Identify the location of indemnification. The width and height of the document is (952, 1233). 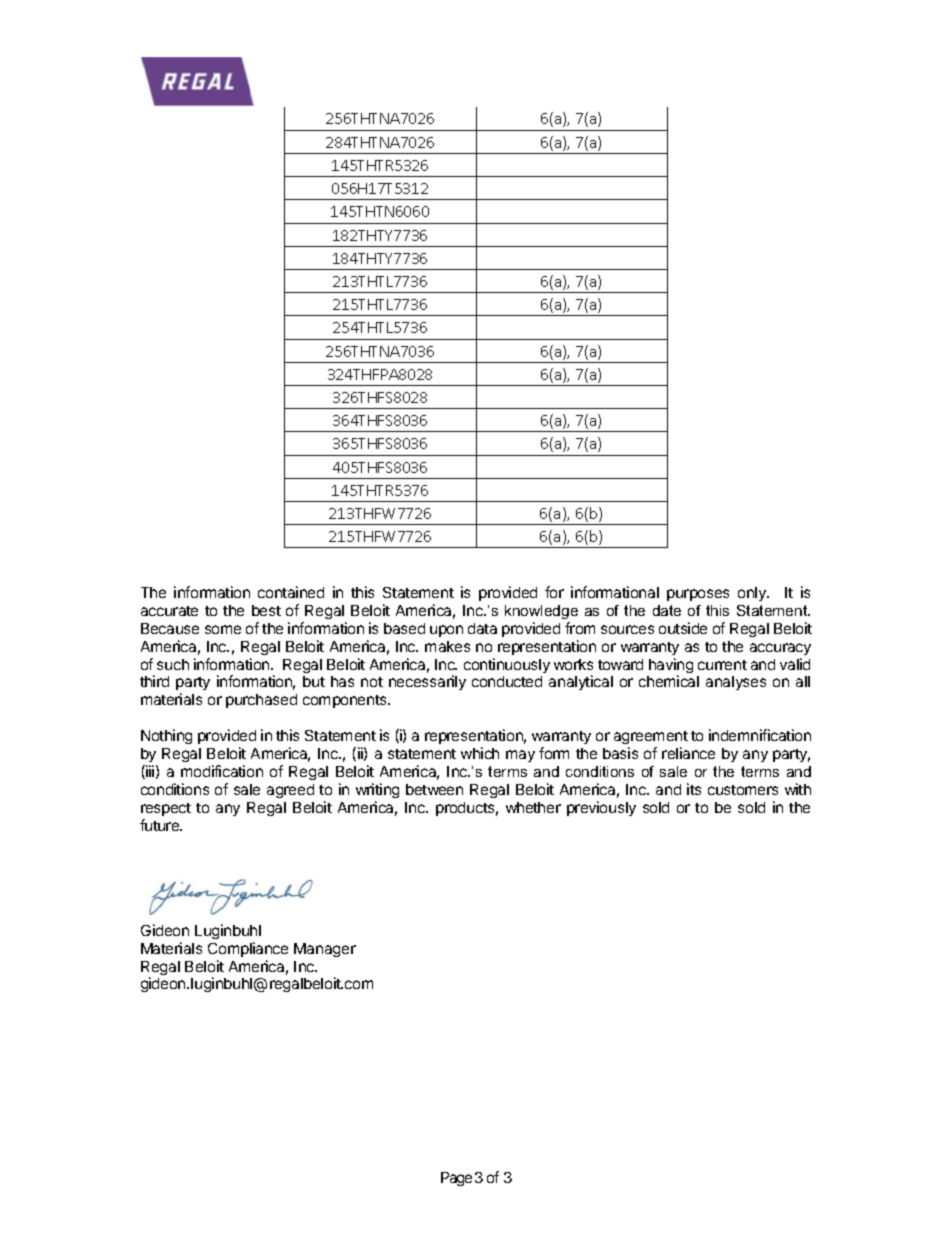
(760, 735).
